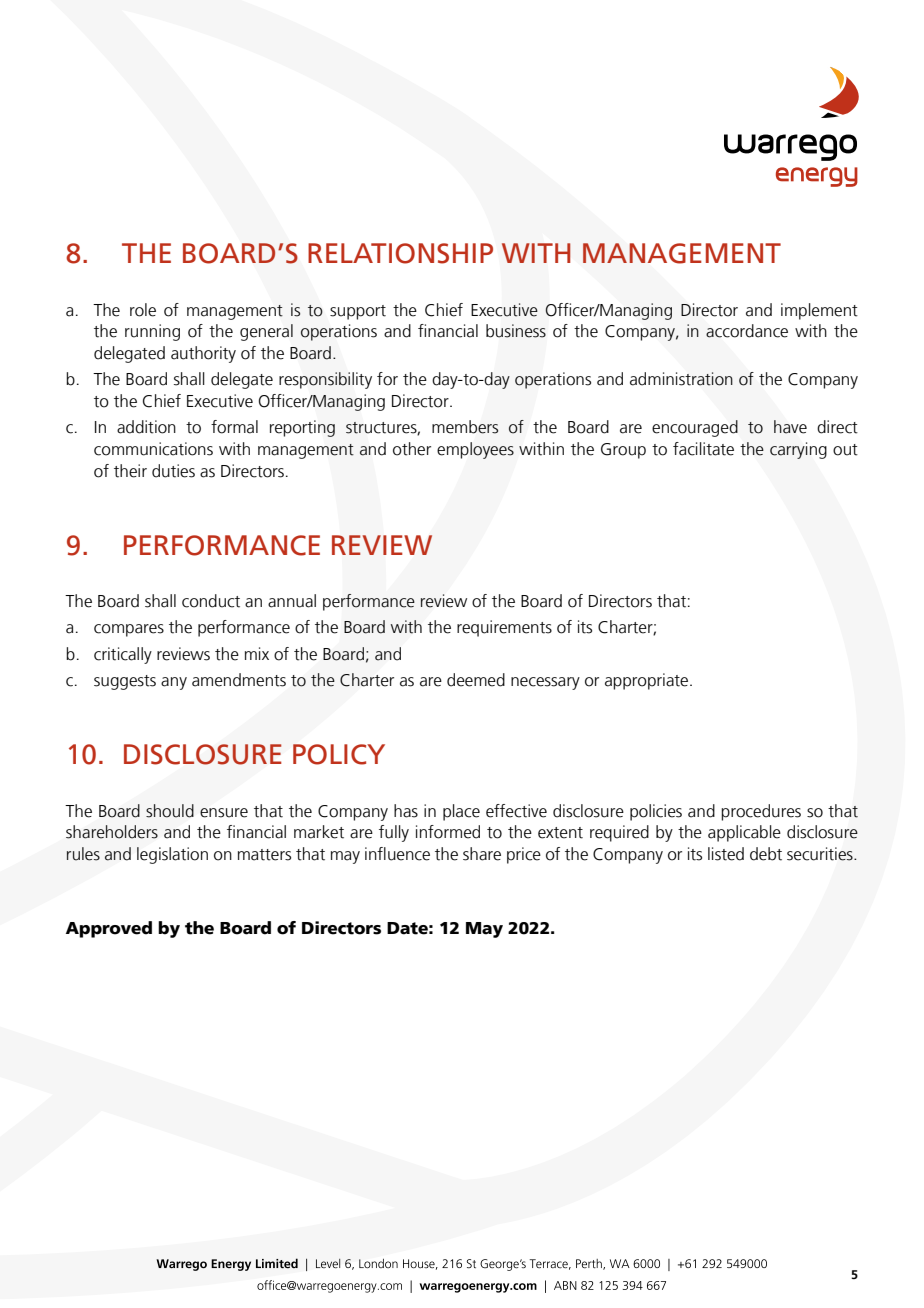  What do you see at coordinates (475, 450) in the screenshot?
I see `employees` at bounding box center [475, 450].
